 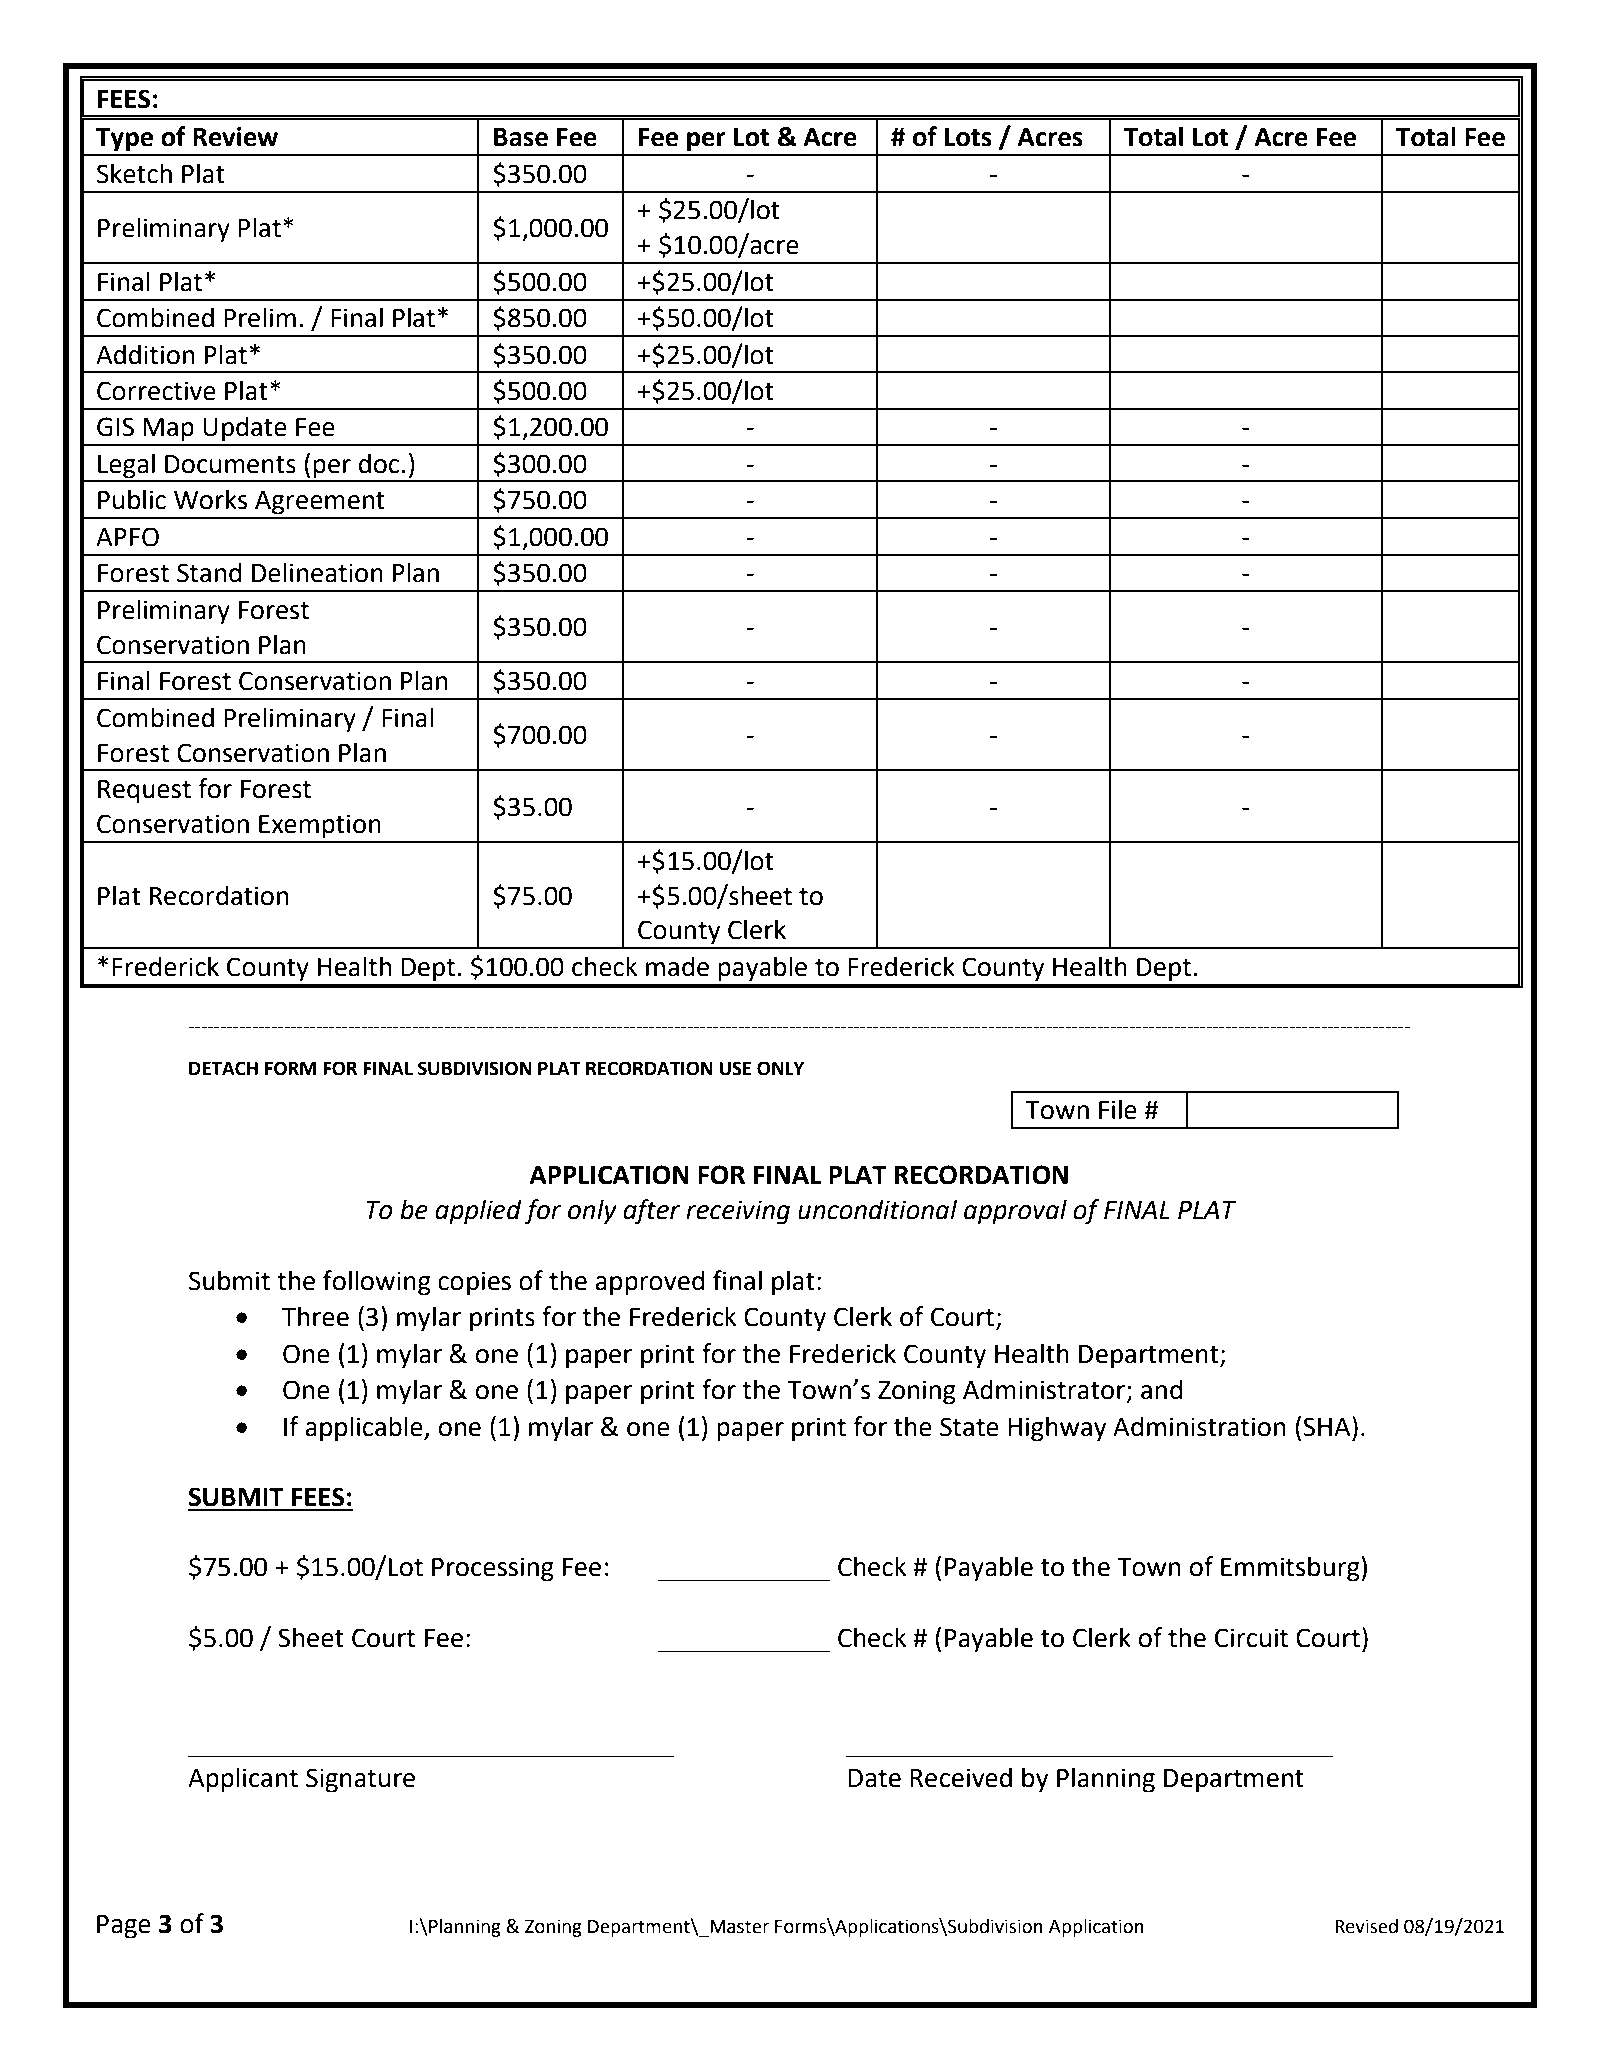 What do you see at coordinates (1366, 1926) in the screenshot?
I see `Revised` at bounding box center [1366, 1926].
